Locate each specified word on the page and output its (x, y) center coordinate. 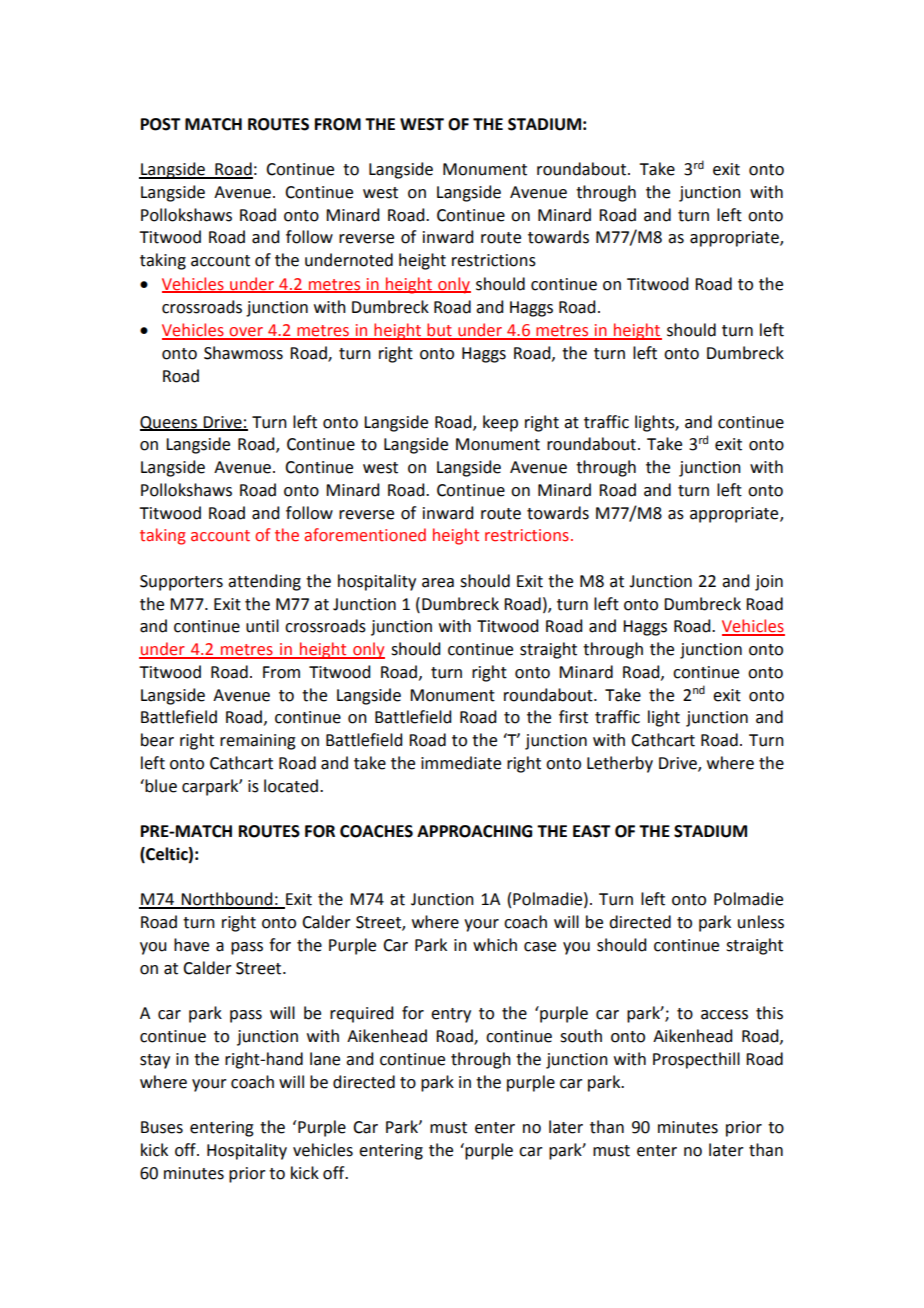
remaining (258, 742)
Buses (162, 1127)
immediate (461, 763)
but (440, 331)
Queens (170, 423)
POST (161, 124)
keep (500, 423)
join (769, 583)
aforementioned (365, 535)
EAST (592, 831)
